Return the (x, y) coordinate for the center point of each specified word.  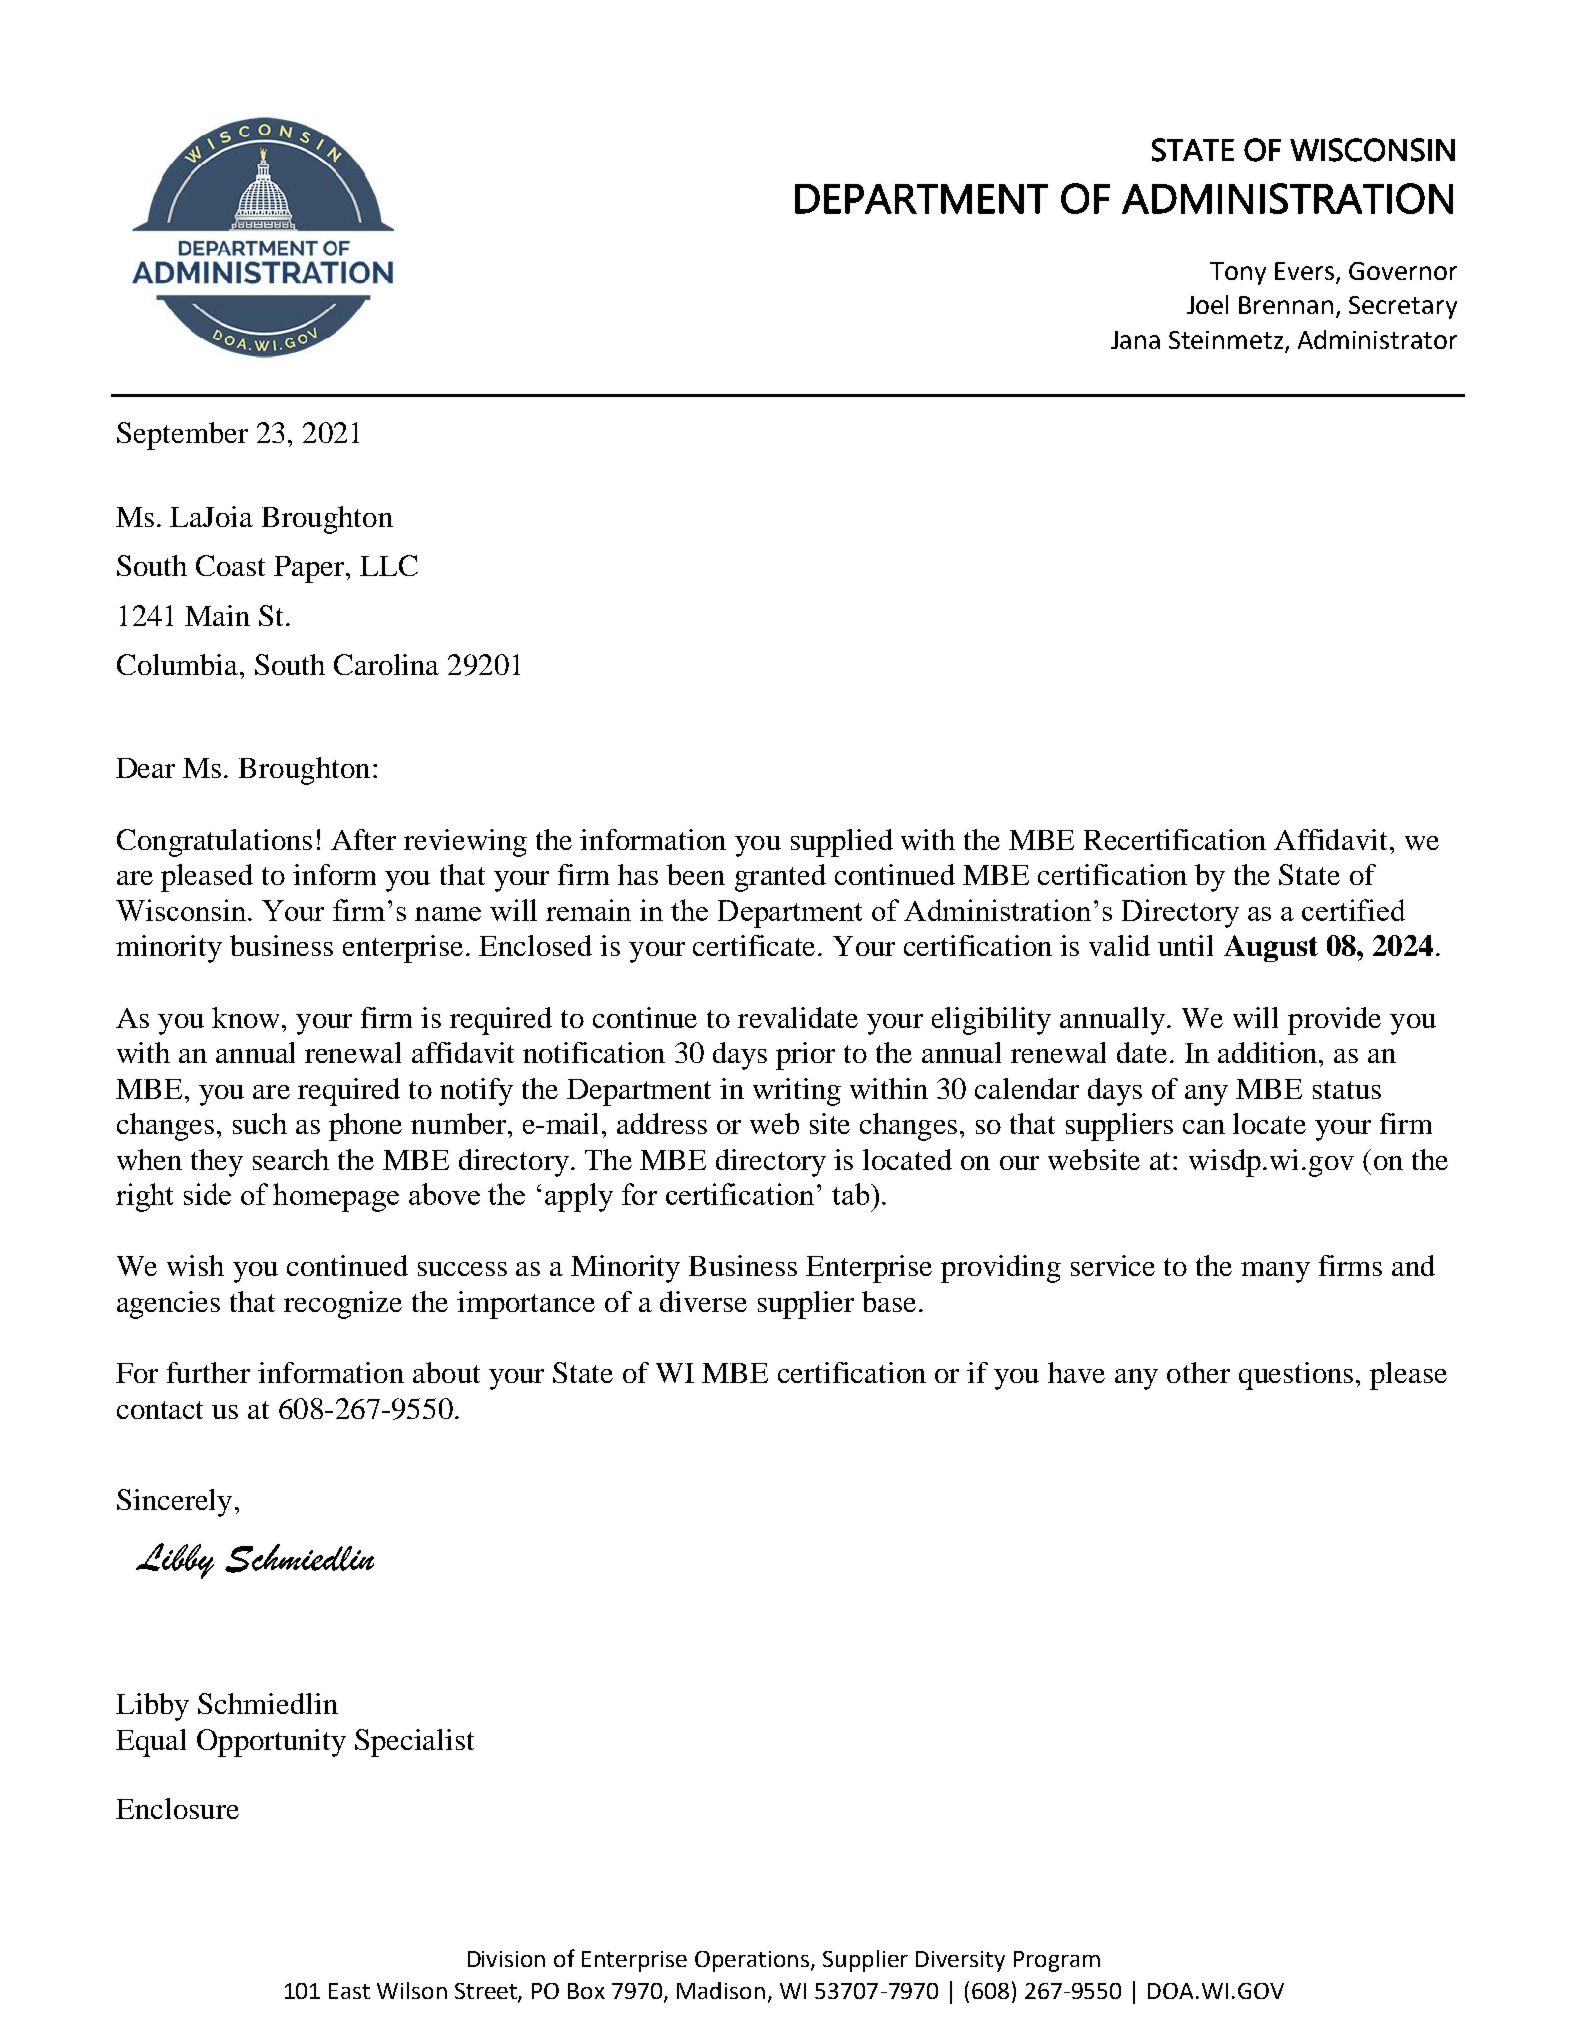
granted (780, 878)
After (363, 839)
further (208, 1372)
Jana (1135, 340)
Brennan (1286, 305)
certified (1353, 910)
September (182, 436)
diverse (703, 1301)
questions (1296, 1376)
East (349, 1991)
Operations (753, 1961)
